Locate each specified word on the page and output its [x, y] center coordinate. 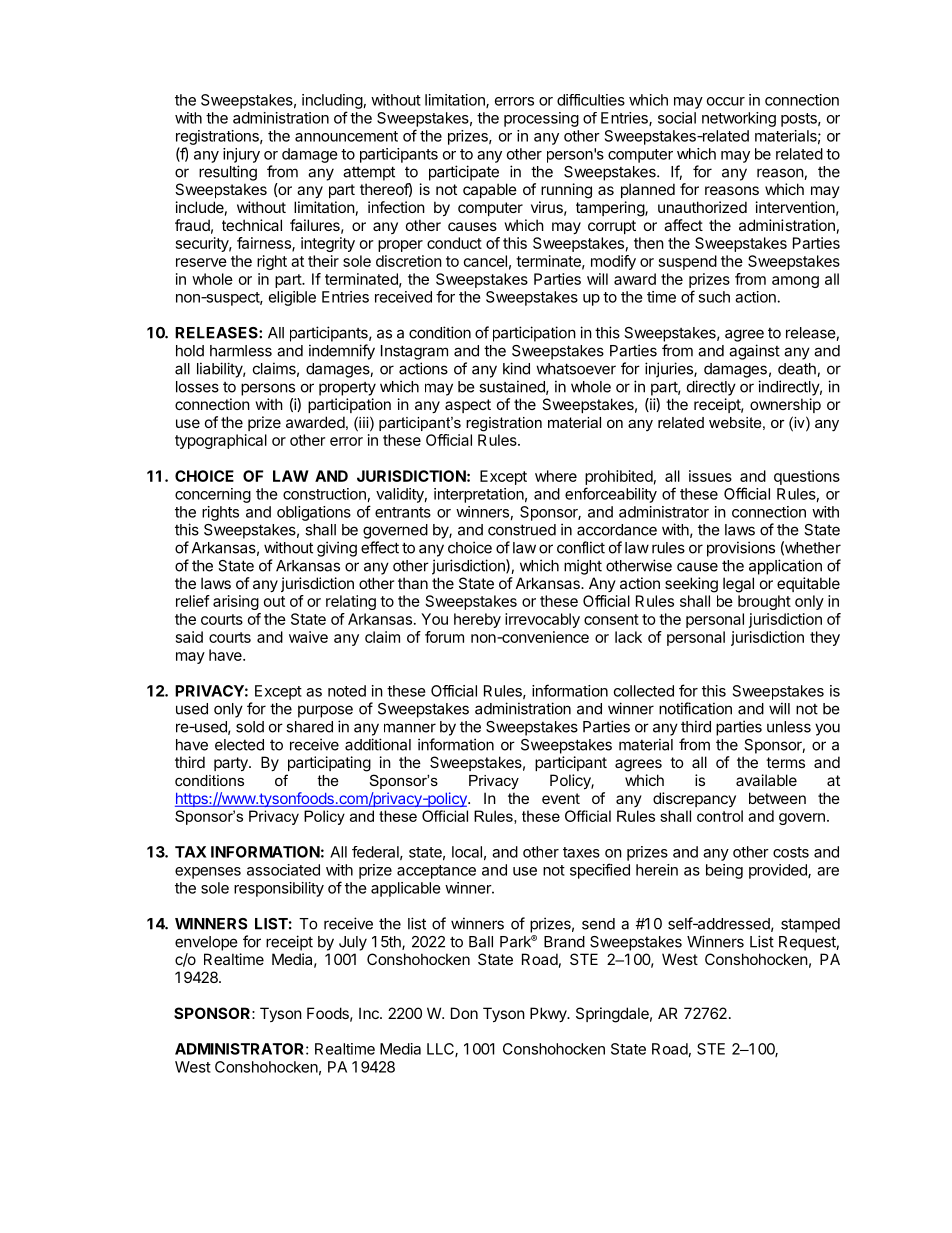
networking [739, 119]
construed [522, 530]
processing [541, 119]
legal [738, 585]
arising [236, 602]
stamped [810, 925]
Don [464, 1013]
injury [241, 155]
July [353, 943]
